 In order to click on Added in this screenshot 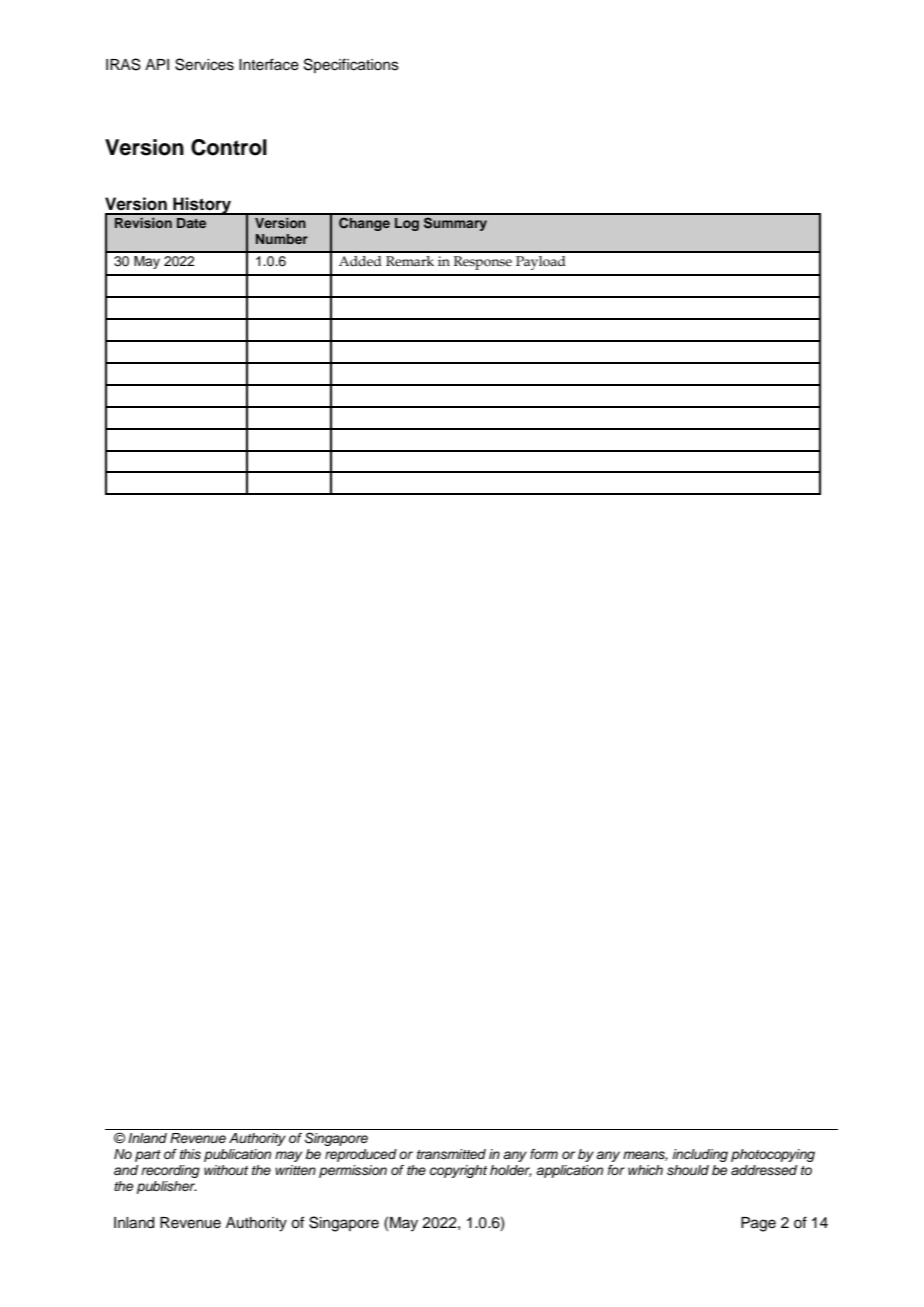, I will do `click(360, 261)`.
